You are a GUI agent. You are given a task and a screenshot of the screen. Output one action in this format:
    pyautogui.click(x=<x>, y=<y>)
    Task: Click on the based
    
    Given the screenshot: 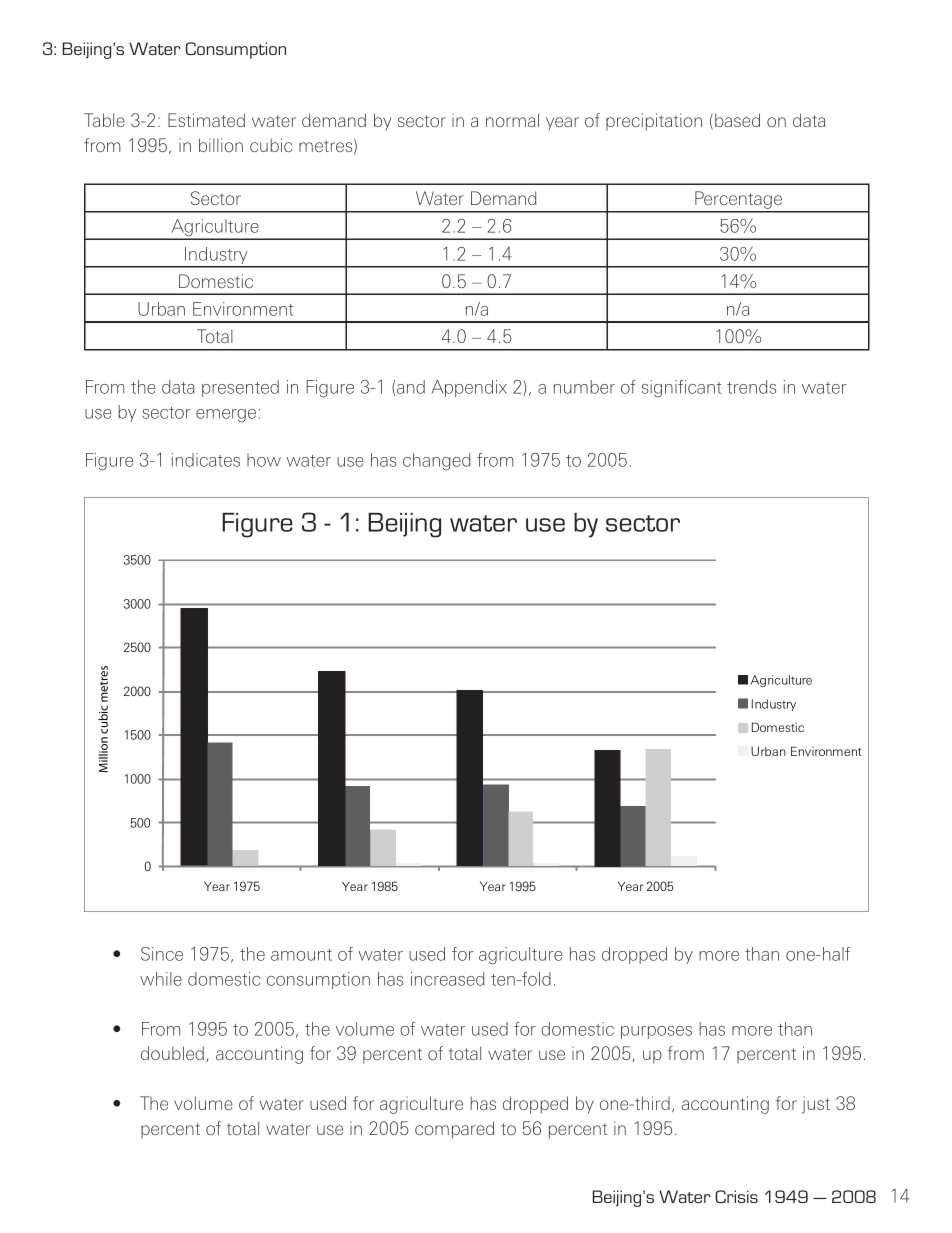 What is the action you would take?
    pyautogui.click(x=737, y=120)
